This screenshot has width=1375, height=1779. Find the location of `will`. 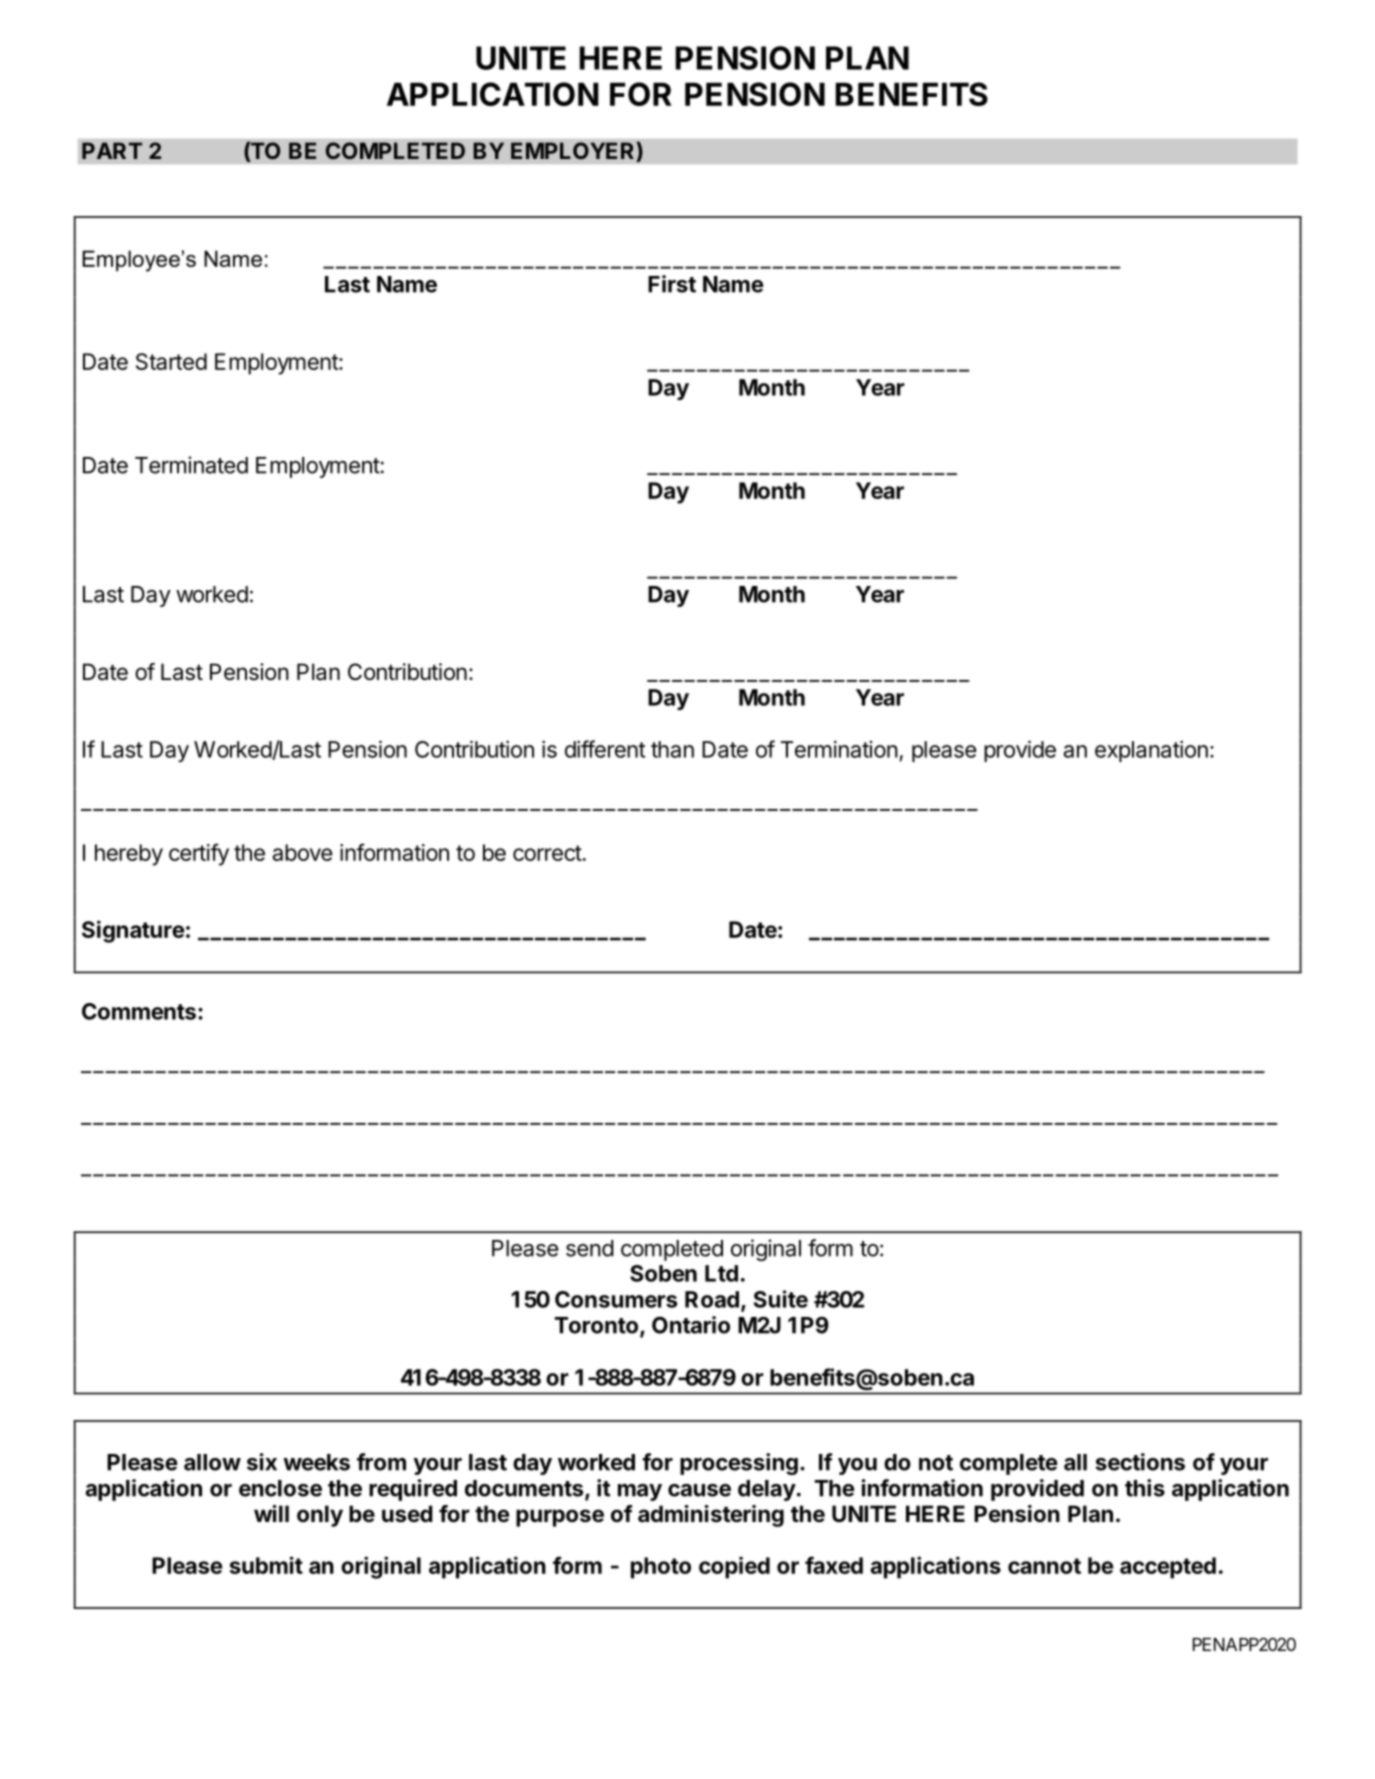

will is located at coordinates (271, 1513).
